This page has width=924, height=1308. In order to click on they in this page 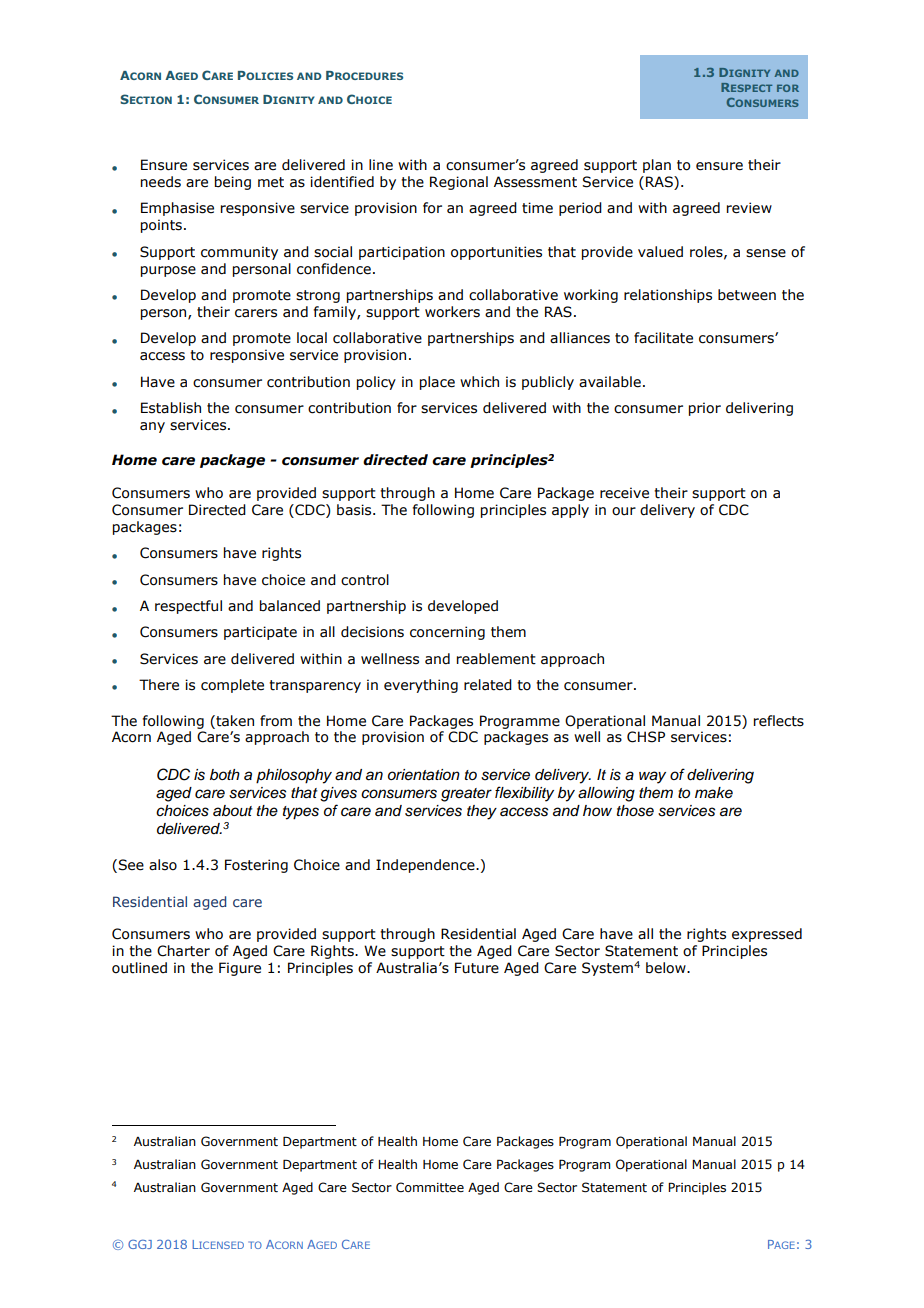, I will do `click(482, 812)`.
